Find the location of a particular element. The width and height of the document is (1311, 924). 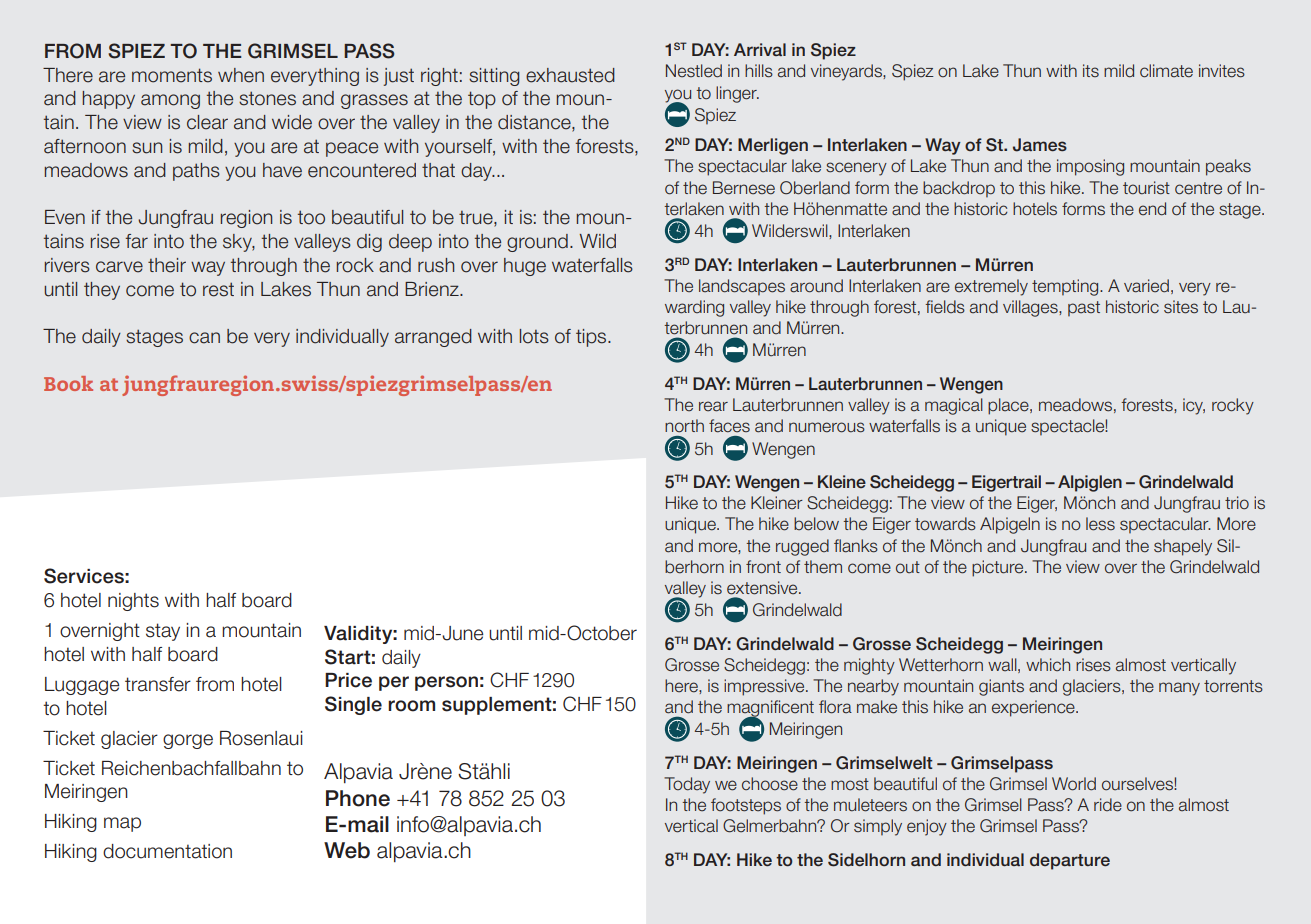

impressive is located at coordinates (765, 687).
